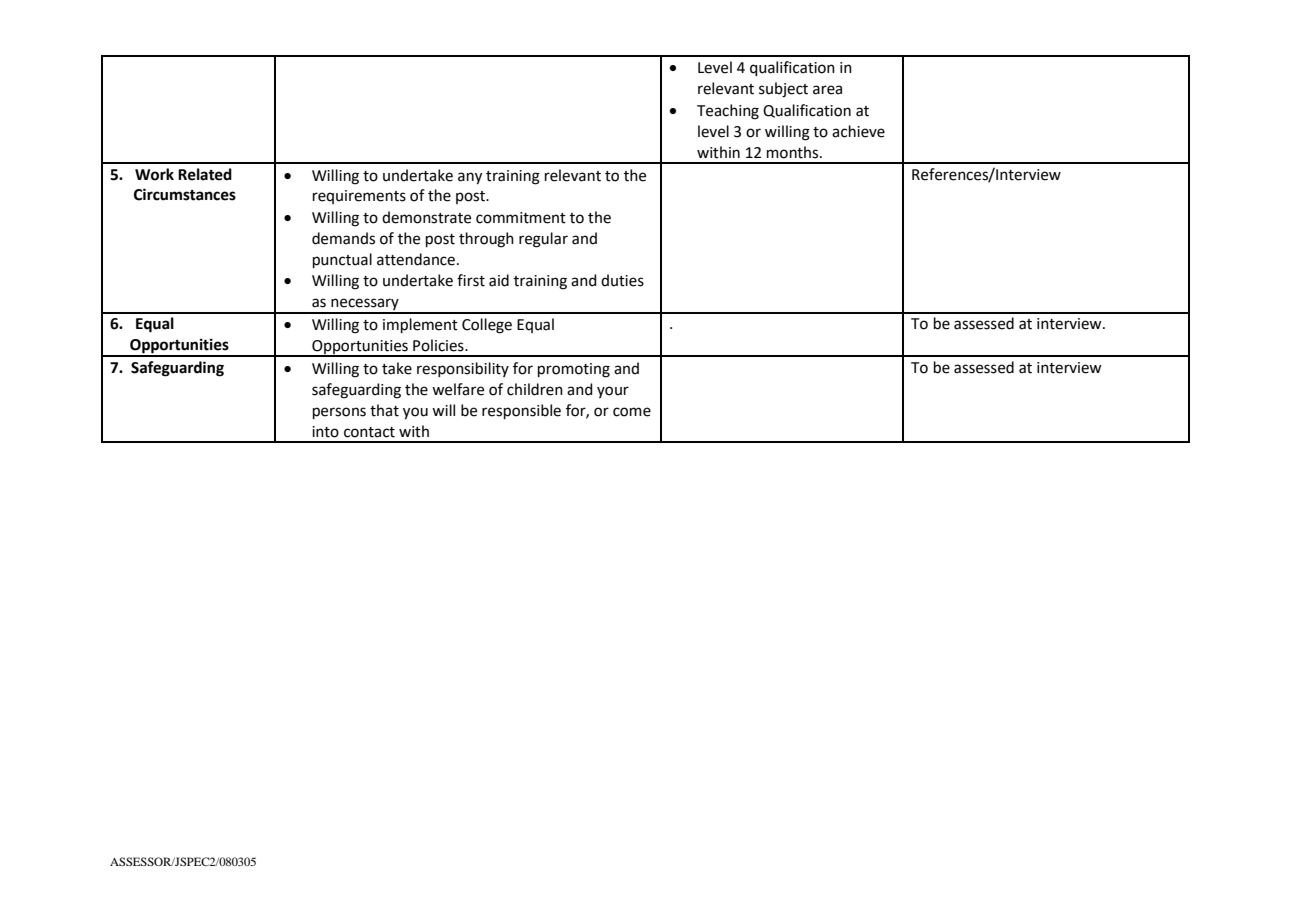 The height and width of the screenshot is (924, 1308). I want to click on punctual, so click(342, 260).
